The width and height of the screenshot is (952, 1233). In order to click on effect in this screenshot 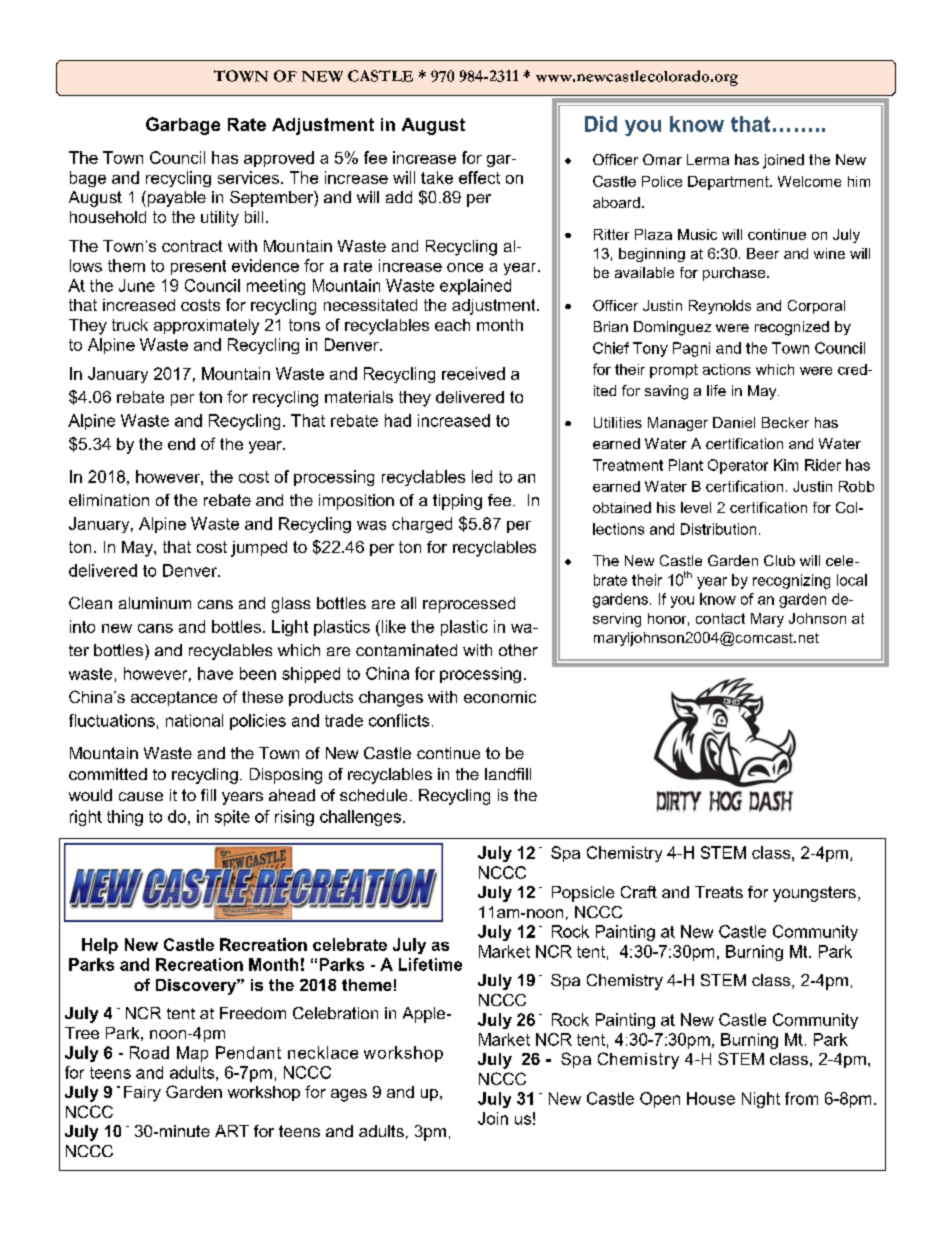, I will do `click(479, 177)`.
